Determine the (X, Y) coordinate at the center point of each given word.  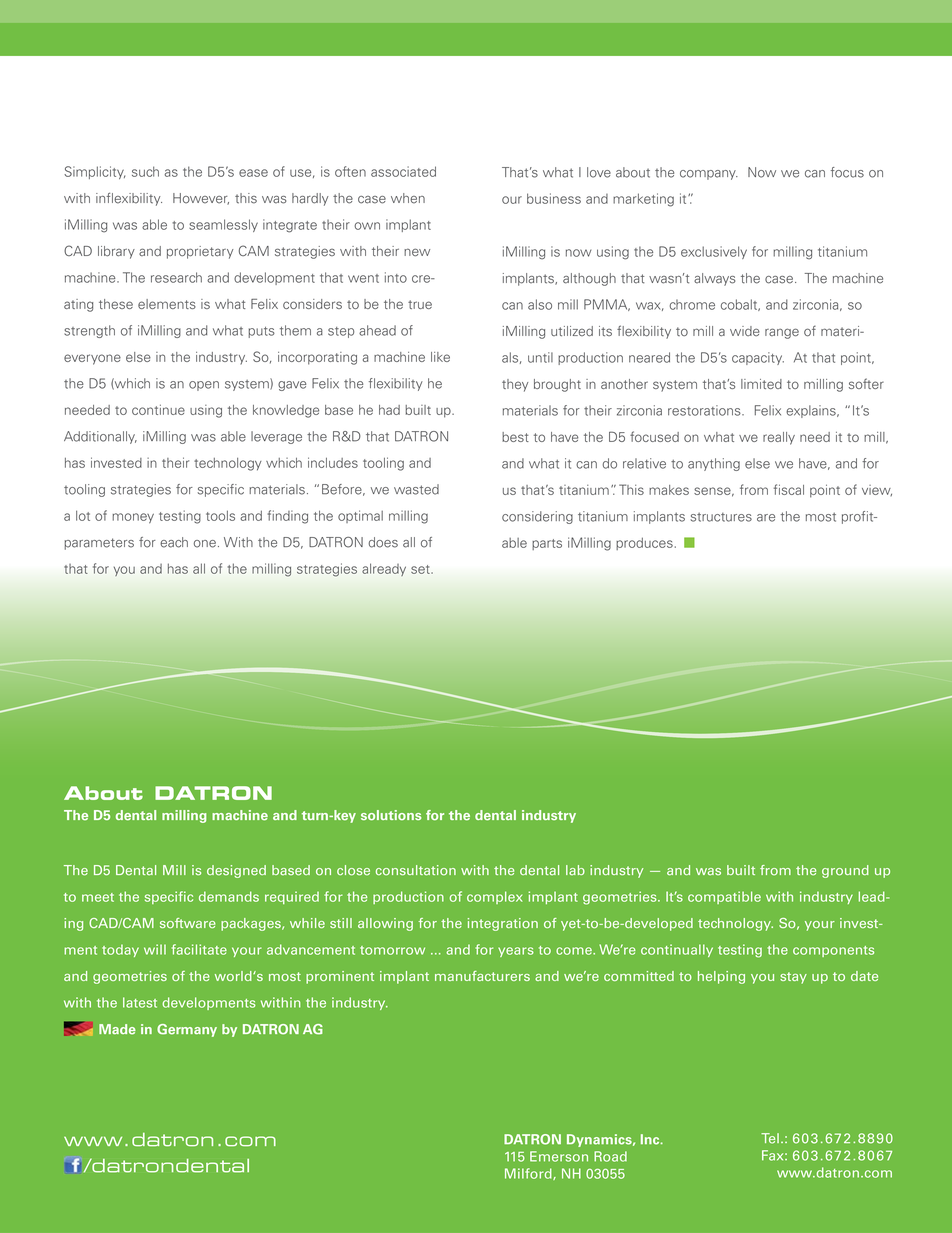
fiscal (789, 489)
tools (220, 515)
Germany (187, 1030)
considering (537, 517)
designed (236, 871)
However (201, 199)
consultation (416, 870)
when (408, 198)
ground (845, 871)
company (709, 175)
